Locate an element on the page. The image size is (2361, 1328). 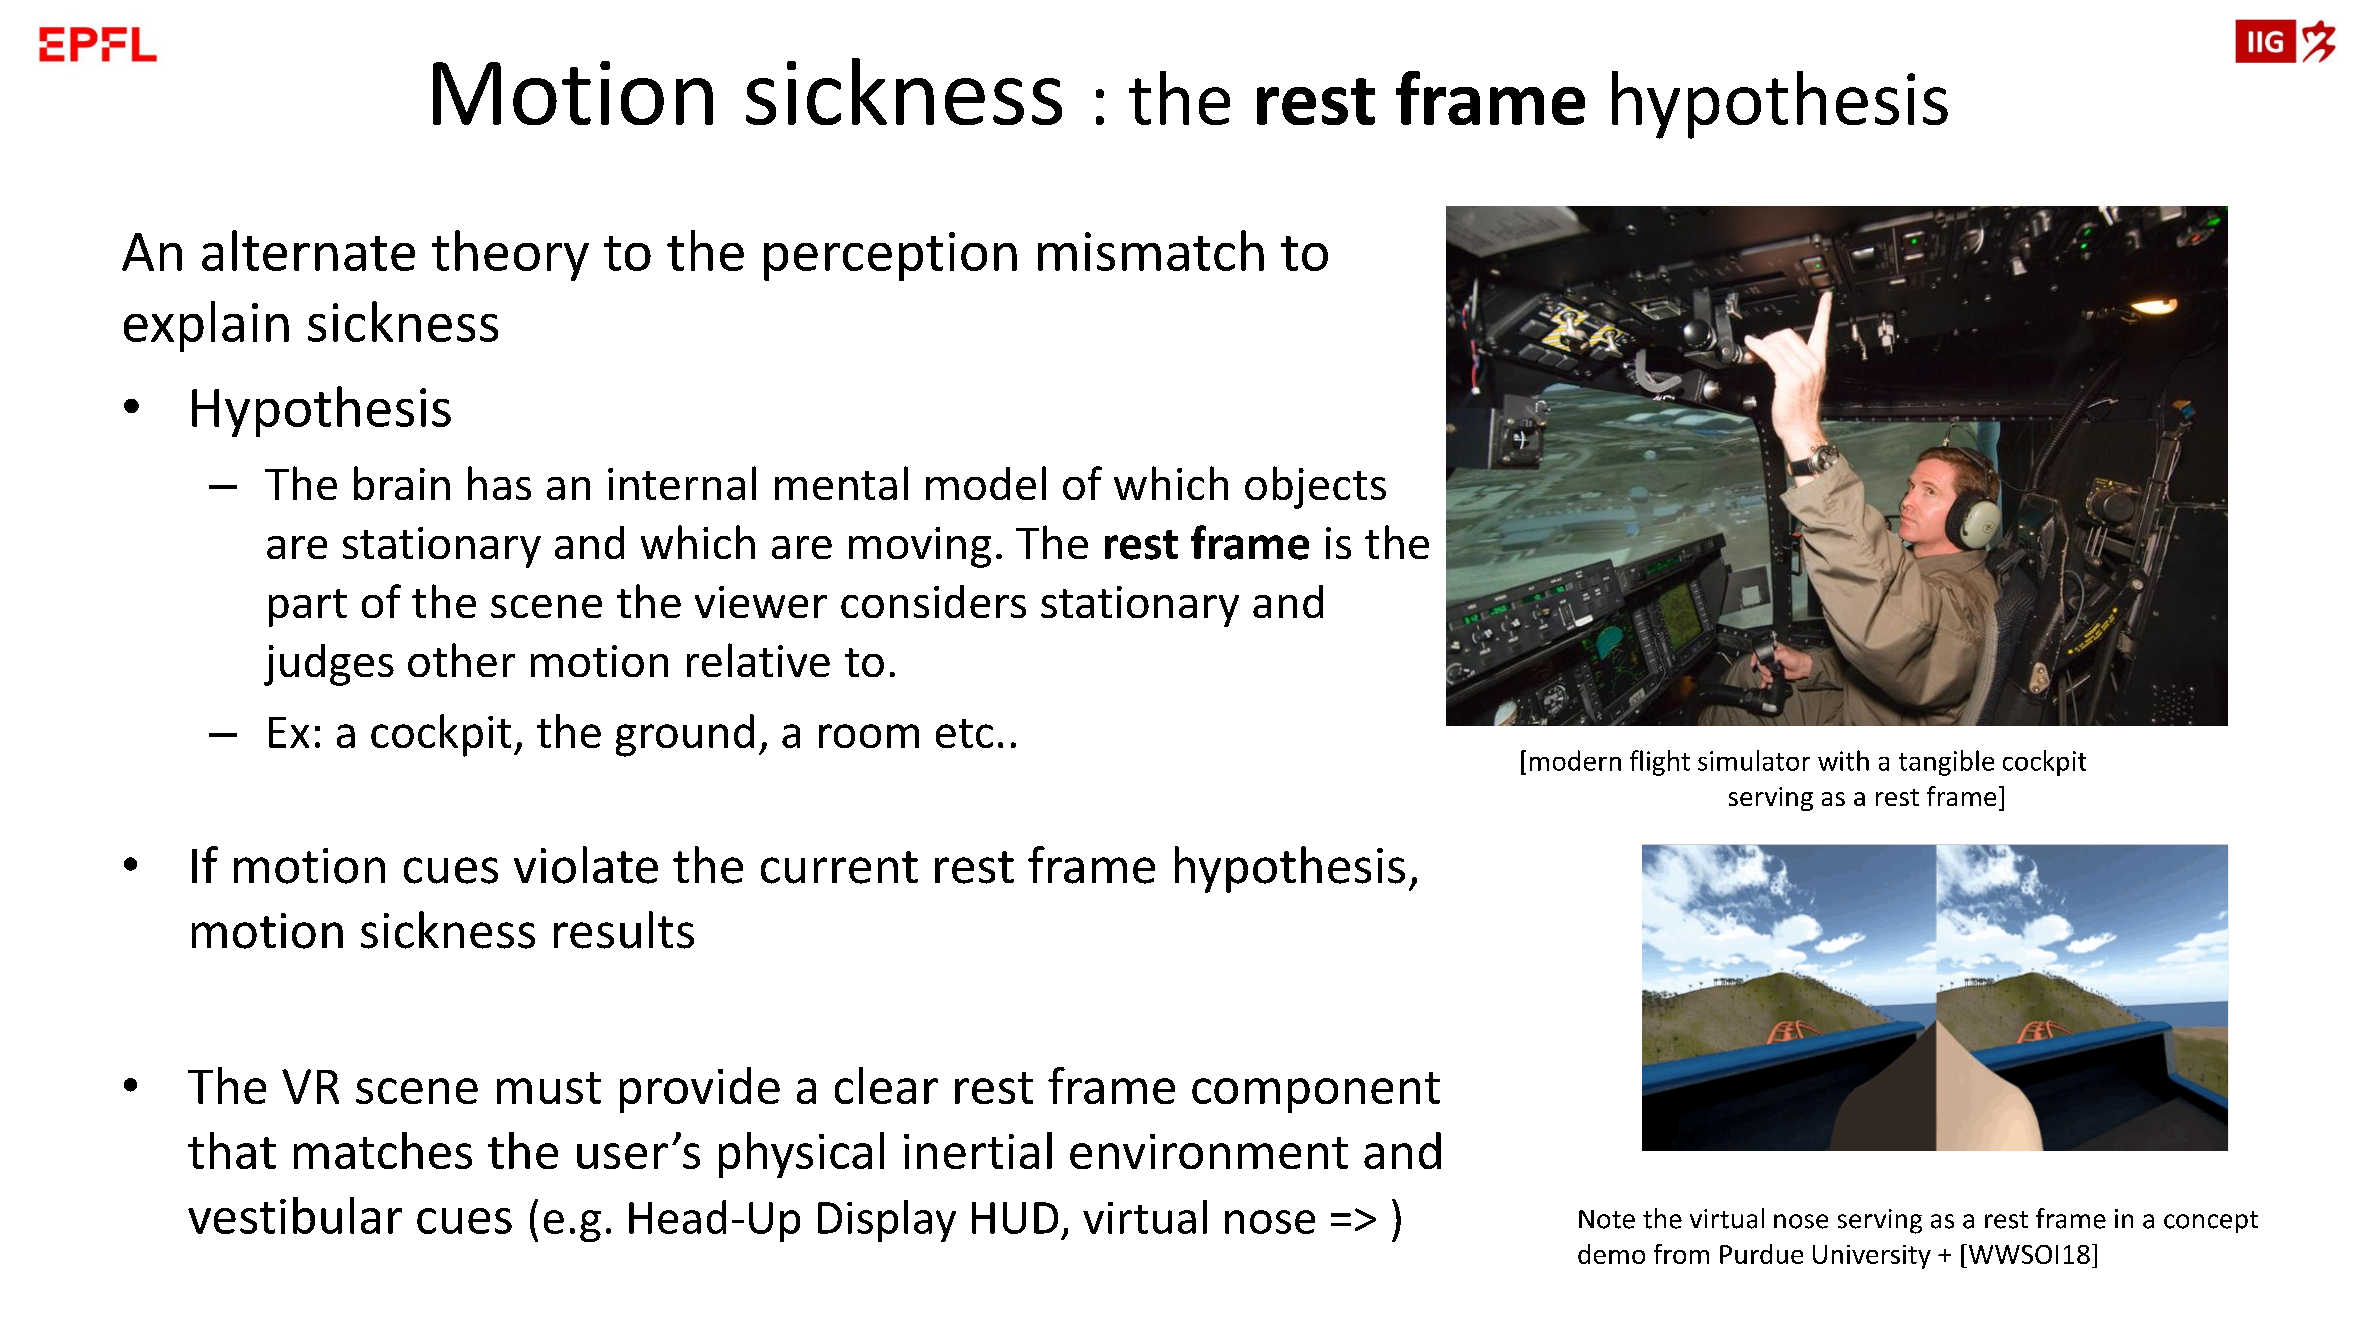
results is located at coordinates (624, 930).
